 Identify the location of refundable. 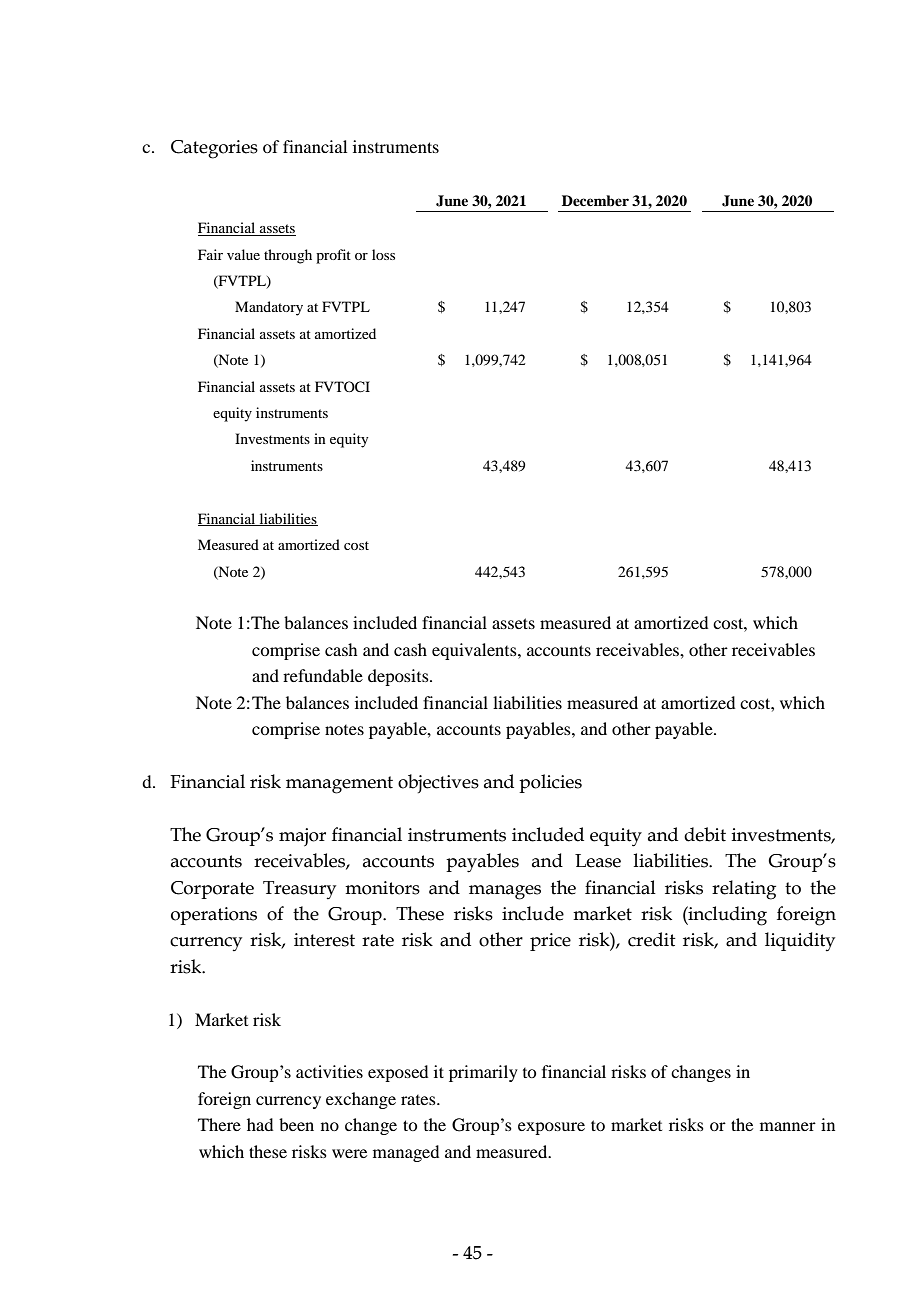
(323, 675).
